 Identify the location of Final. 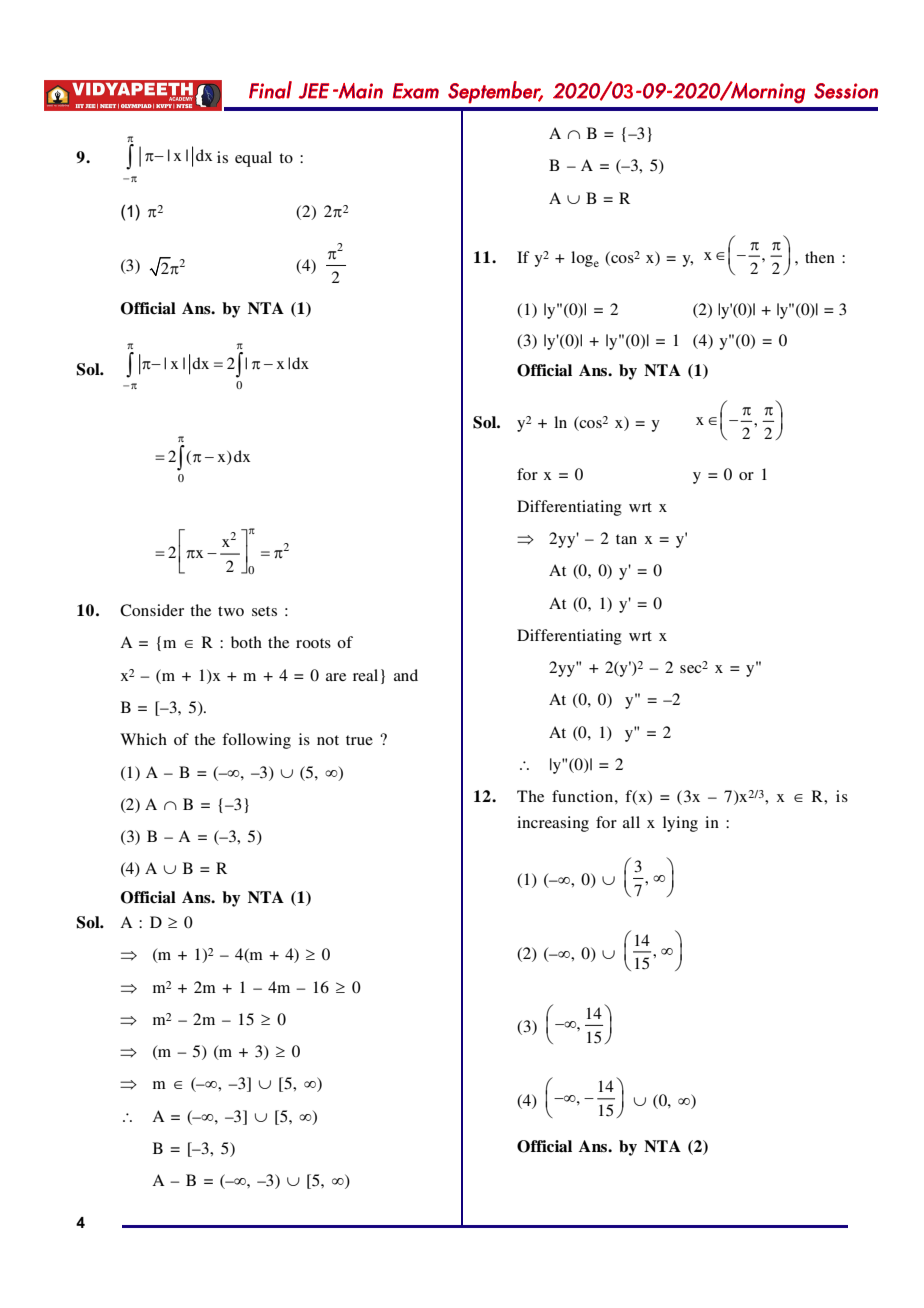
(270, 90).
